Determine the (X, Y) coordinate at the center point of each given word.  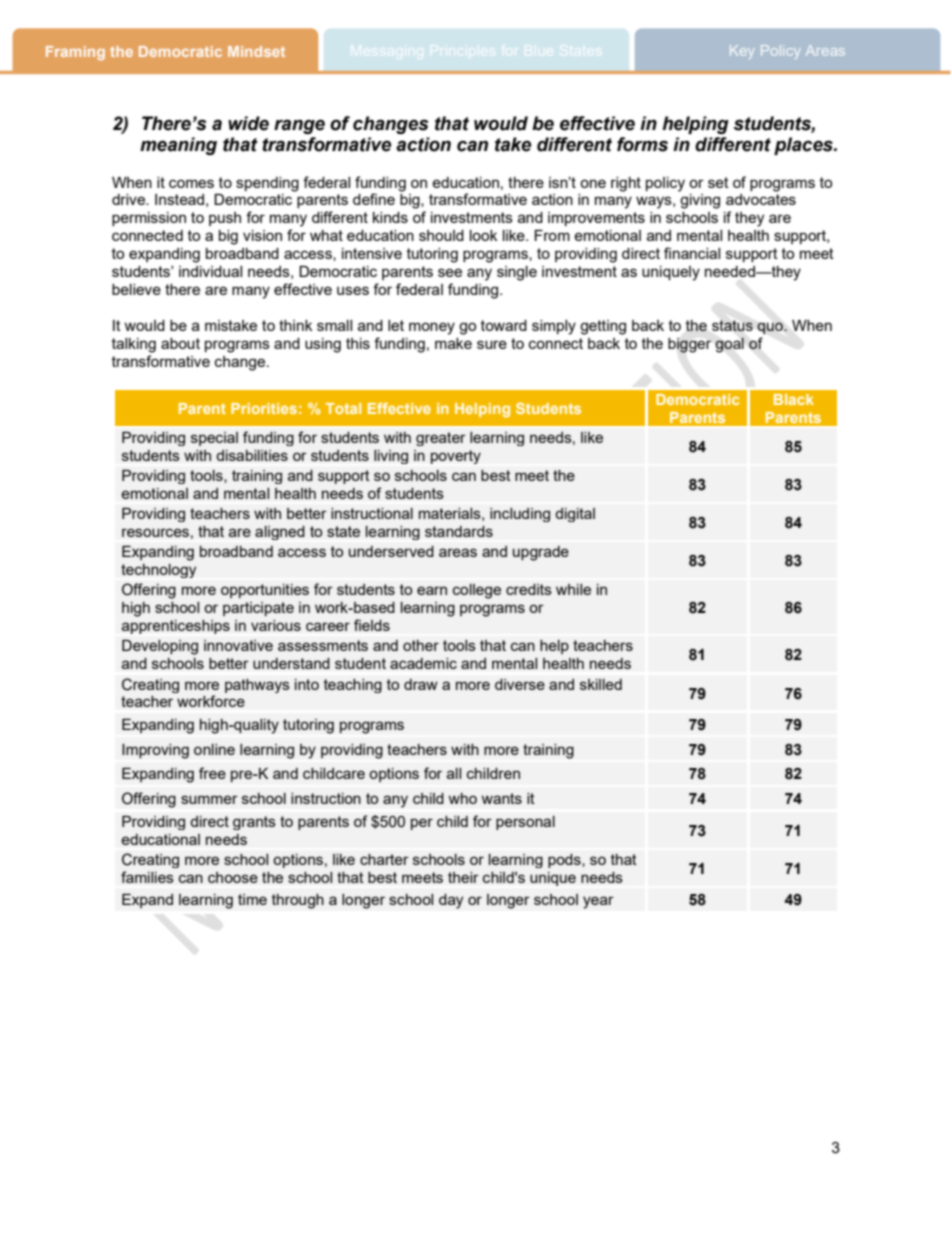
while (573, 589)
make (453, 343)
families (147, 877)
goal (729, 345)
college (477, 591)
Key (742, 52)
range (299, 126)
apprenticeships (176, 627)
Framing (75, 53)
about (180, 343)
